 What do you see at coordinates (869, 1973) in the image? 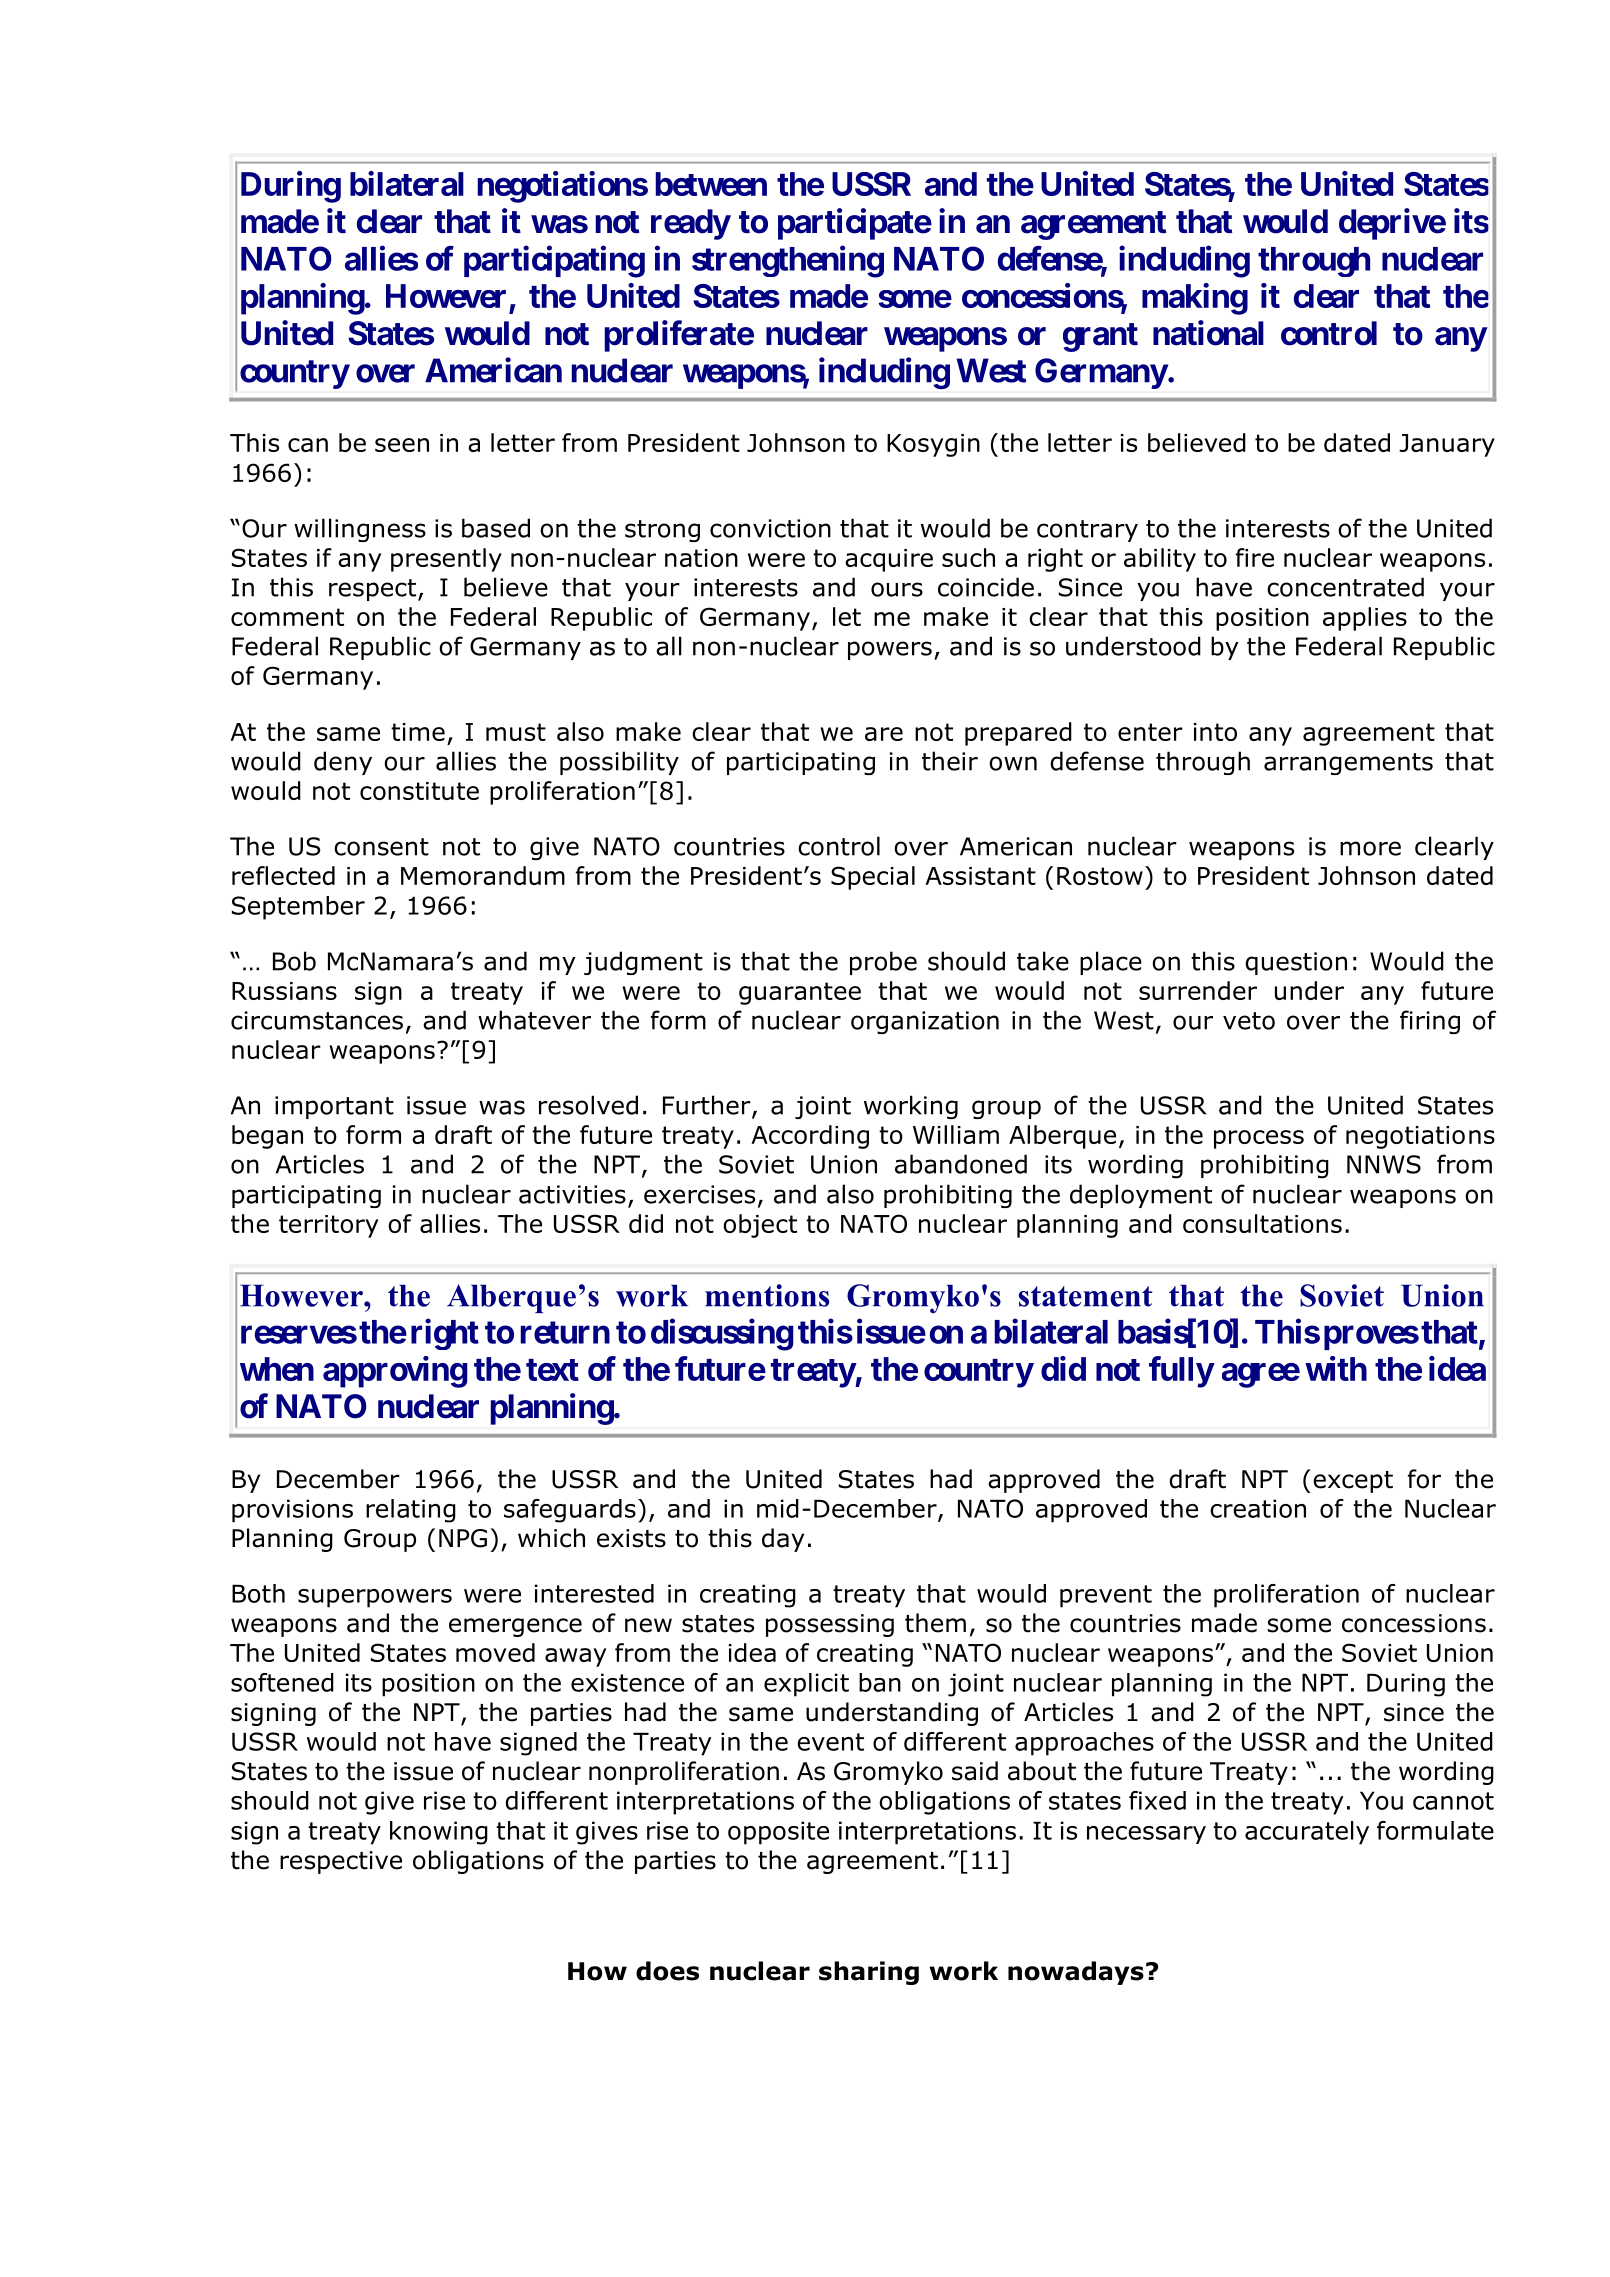
I see `sharing` at bounding box center [869, 1973].
